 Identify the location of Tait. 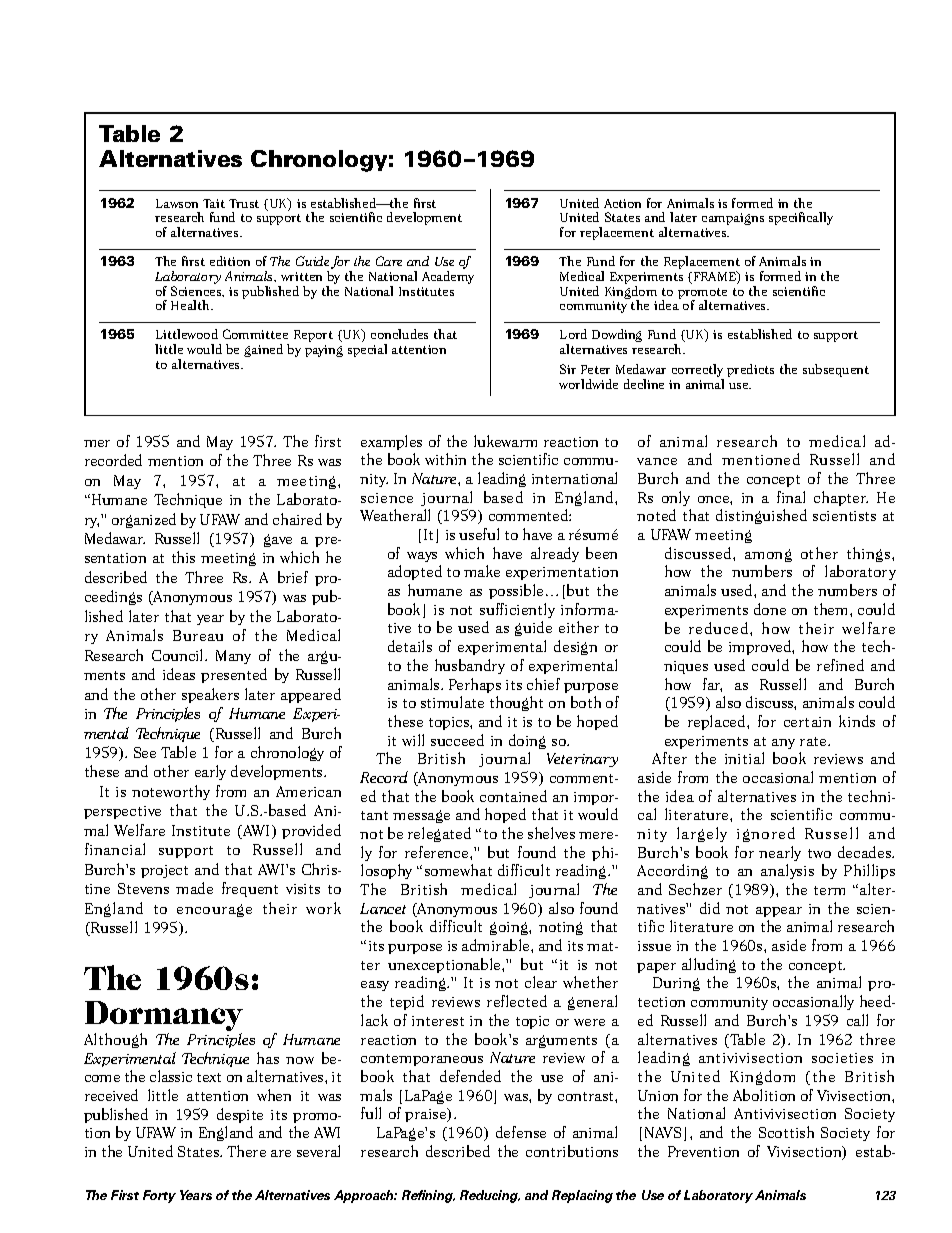
(214, 203).
